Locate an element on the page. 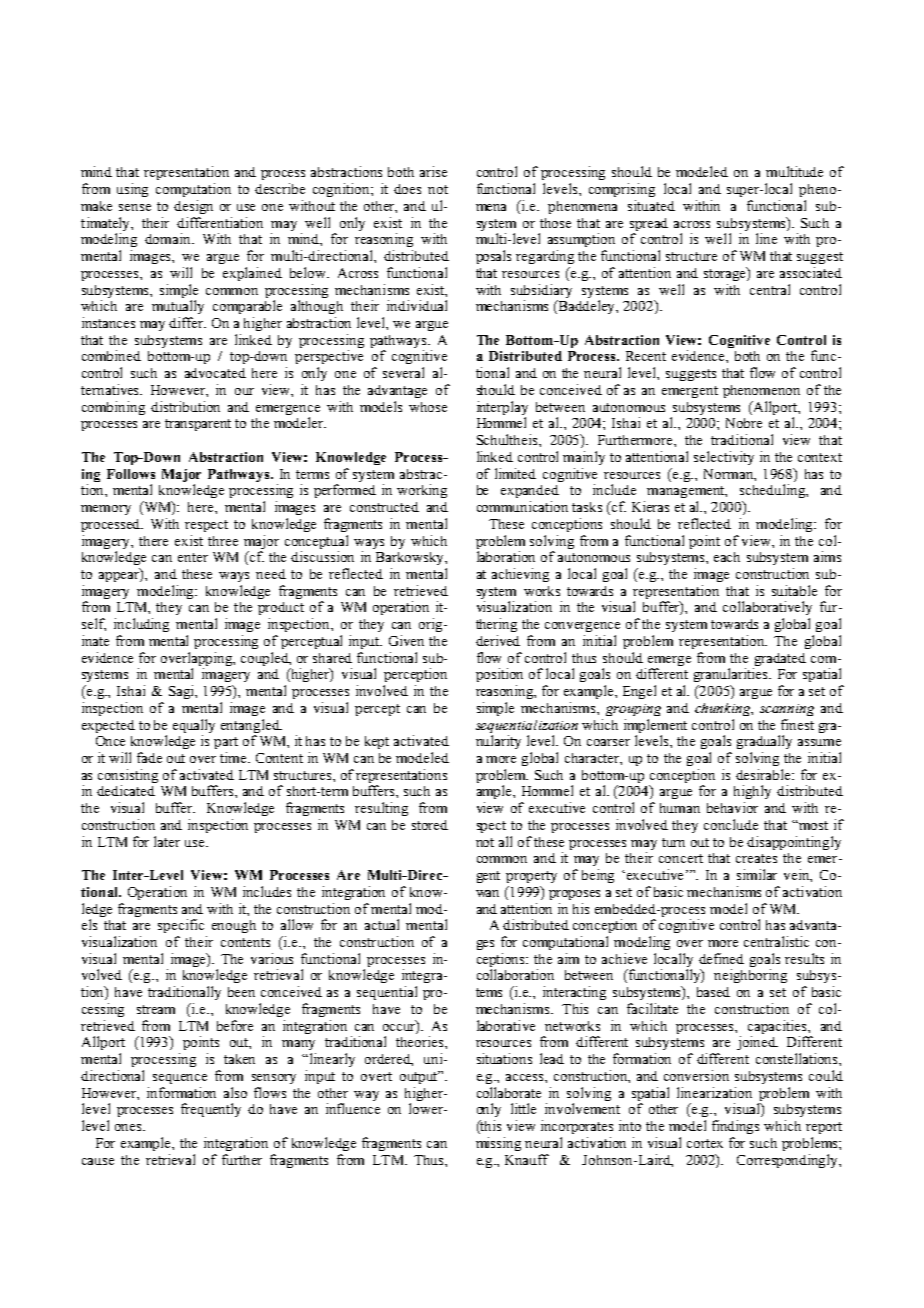 This page has height=1308, width=924. arise is located at coordinates (433, 171).
